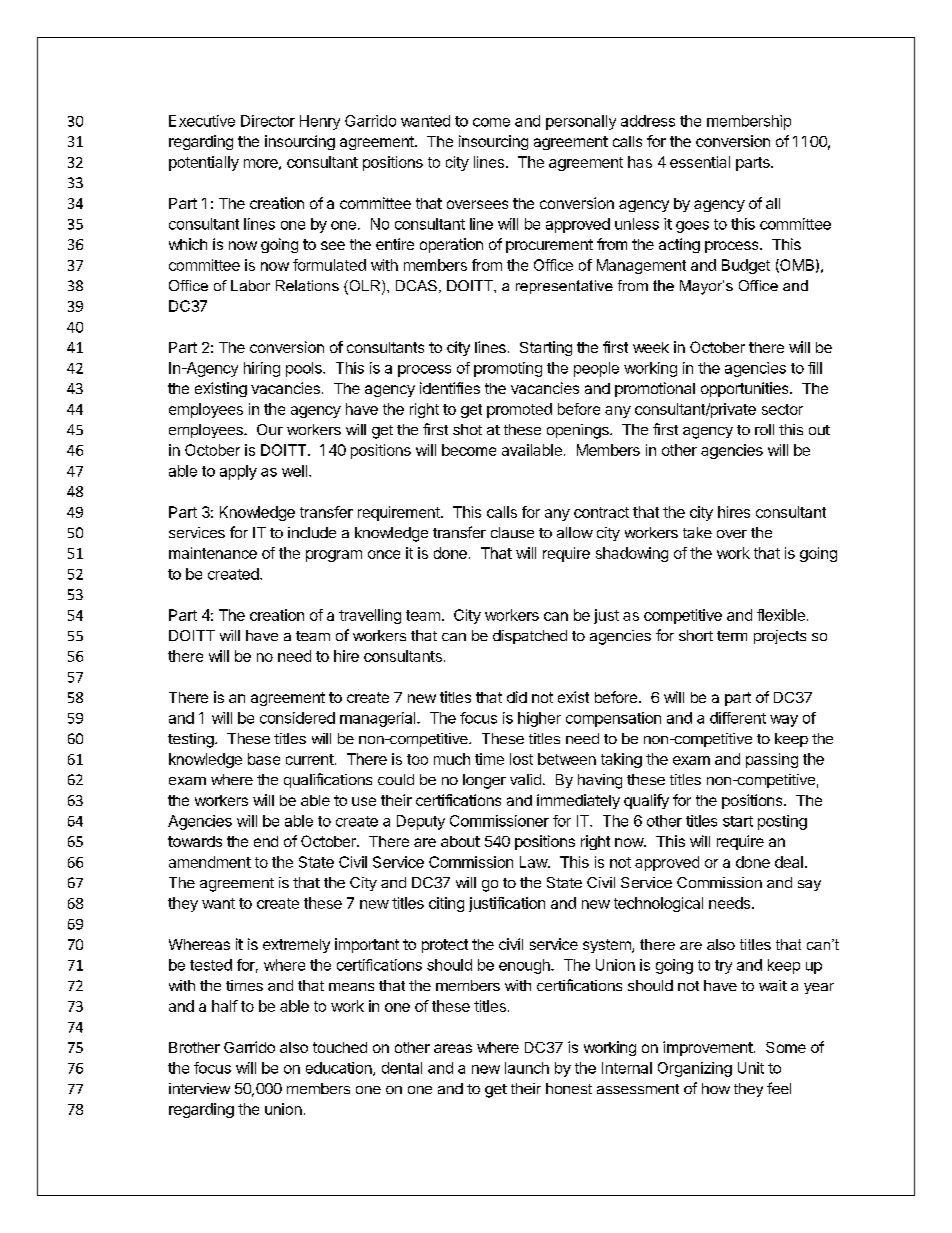 Image resolution: width=952 pixels, height=1233 pixels. What do you see at coordinates (700, 162) in the screenshot?
I see `essential` at bounding box center [700, 162].
